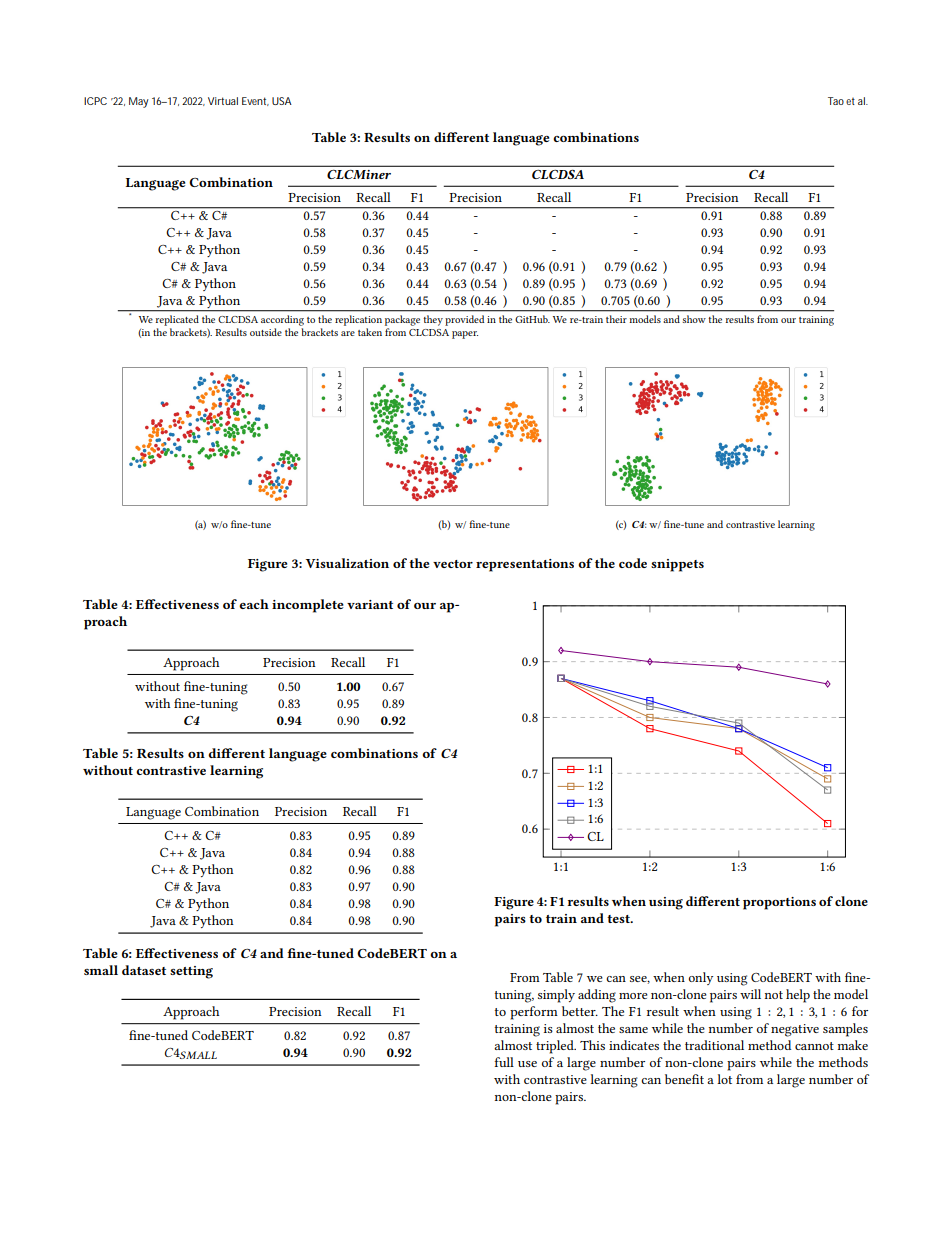 The height and width of the document is (1233, 952). I want to click on setting, so click(191, 972).
